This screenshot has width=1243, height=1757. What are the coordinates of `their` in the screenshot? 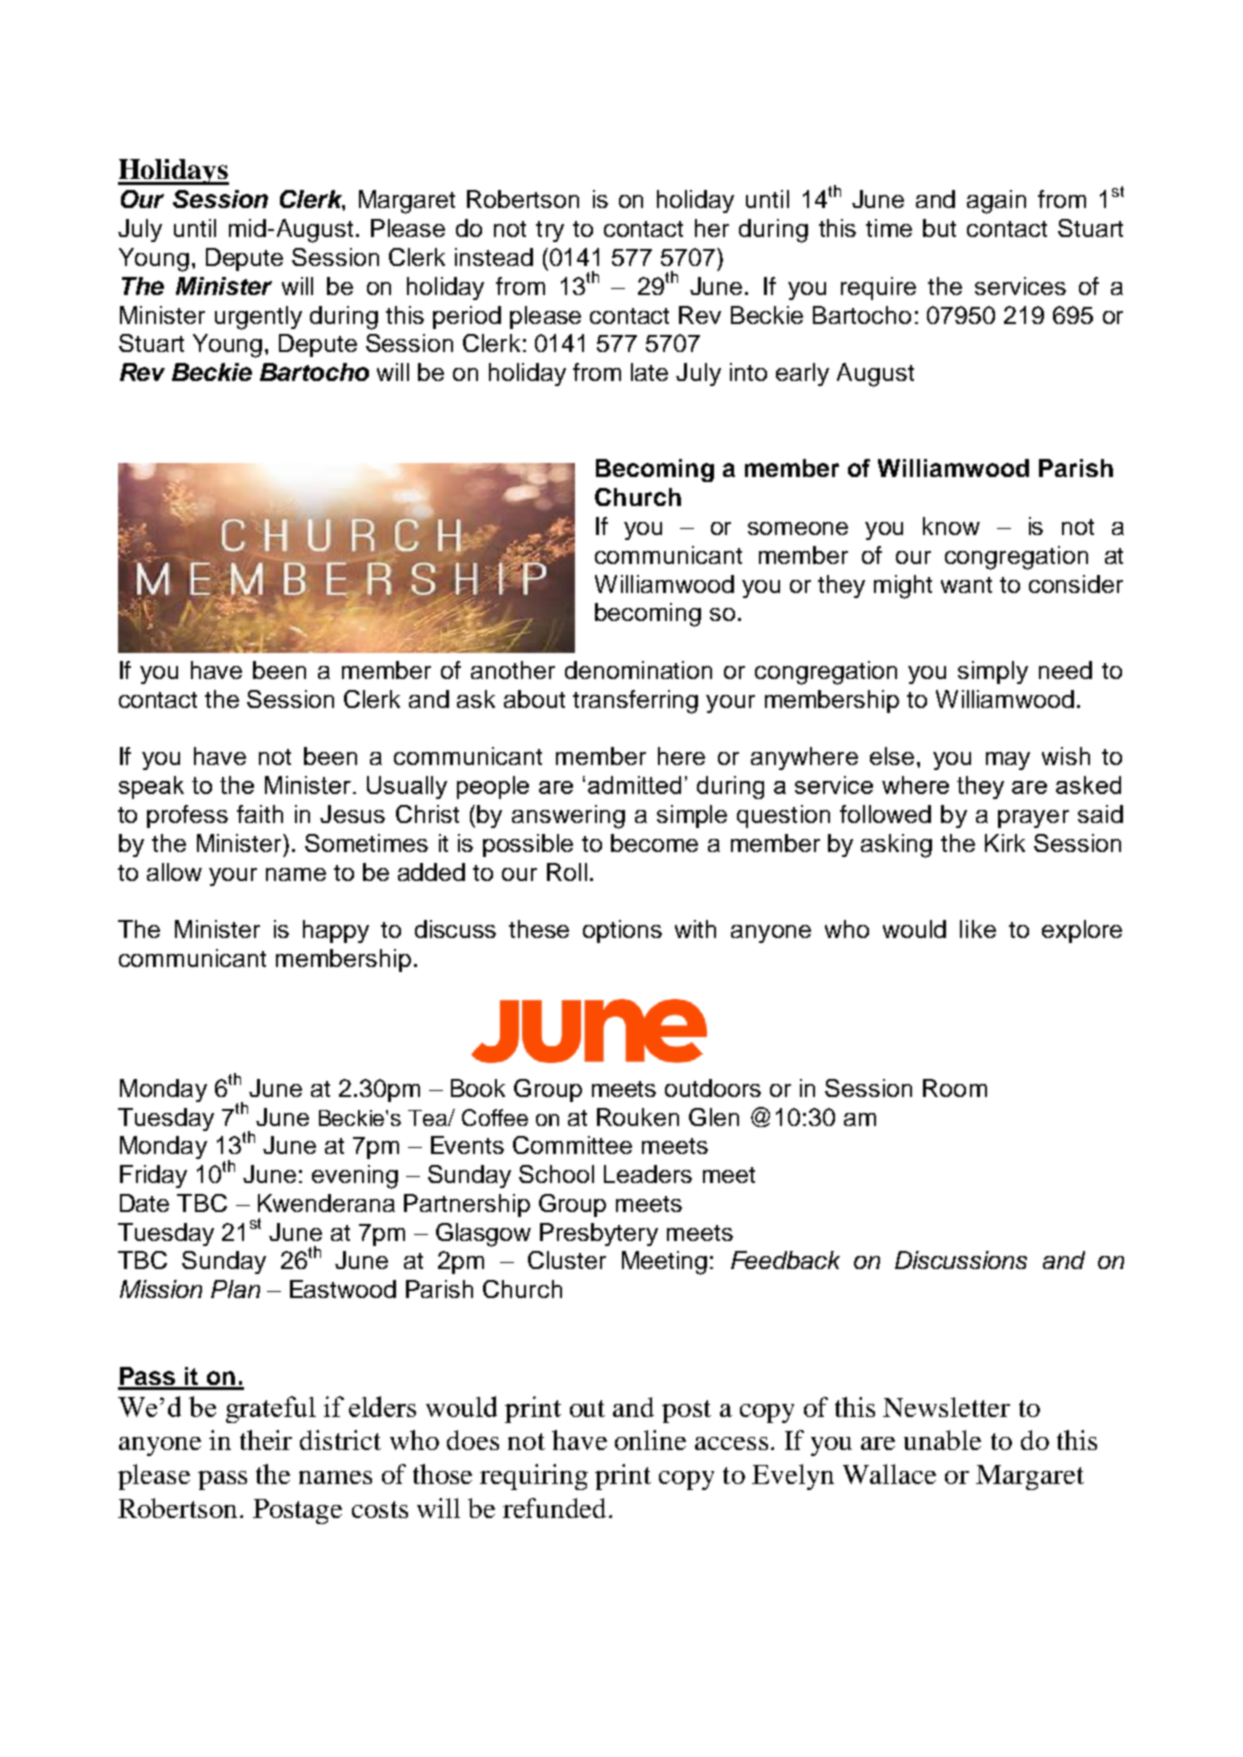 It's located at (266, 1440).
